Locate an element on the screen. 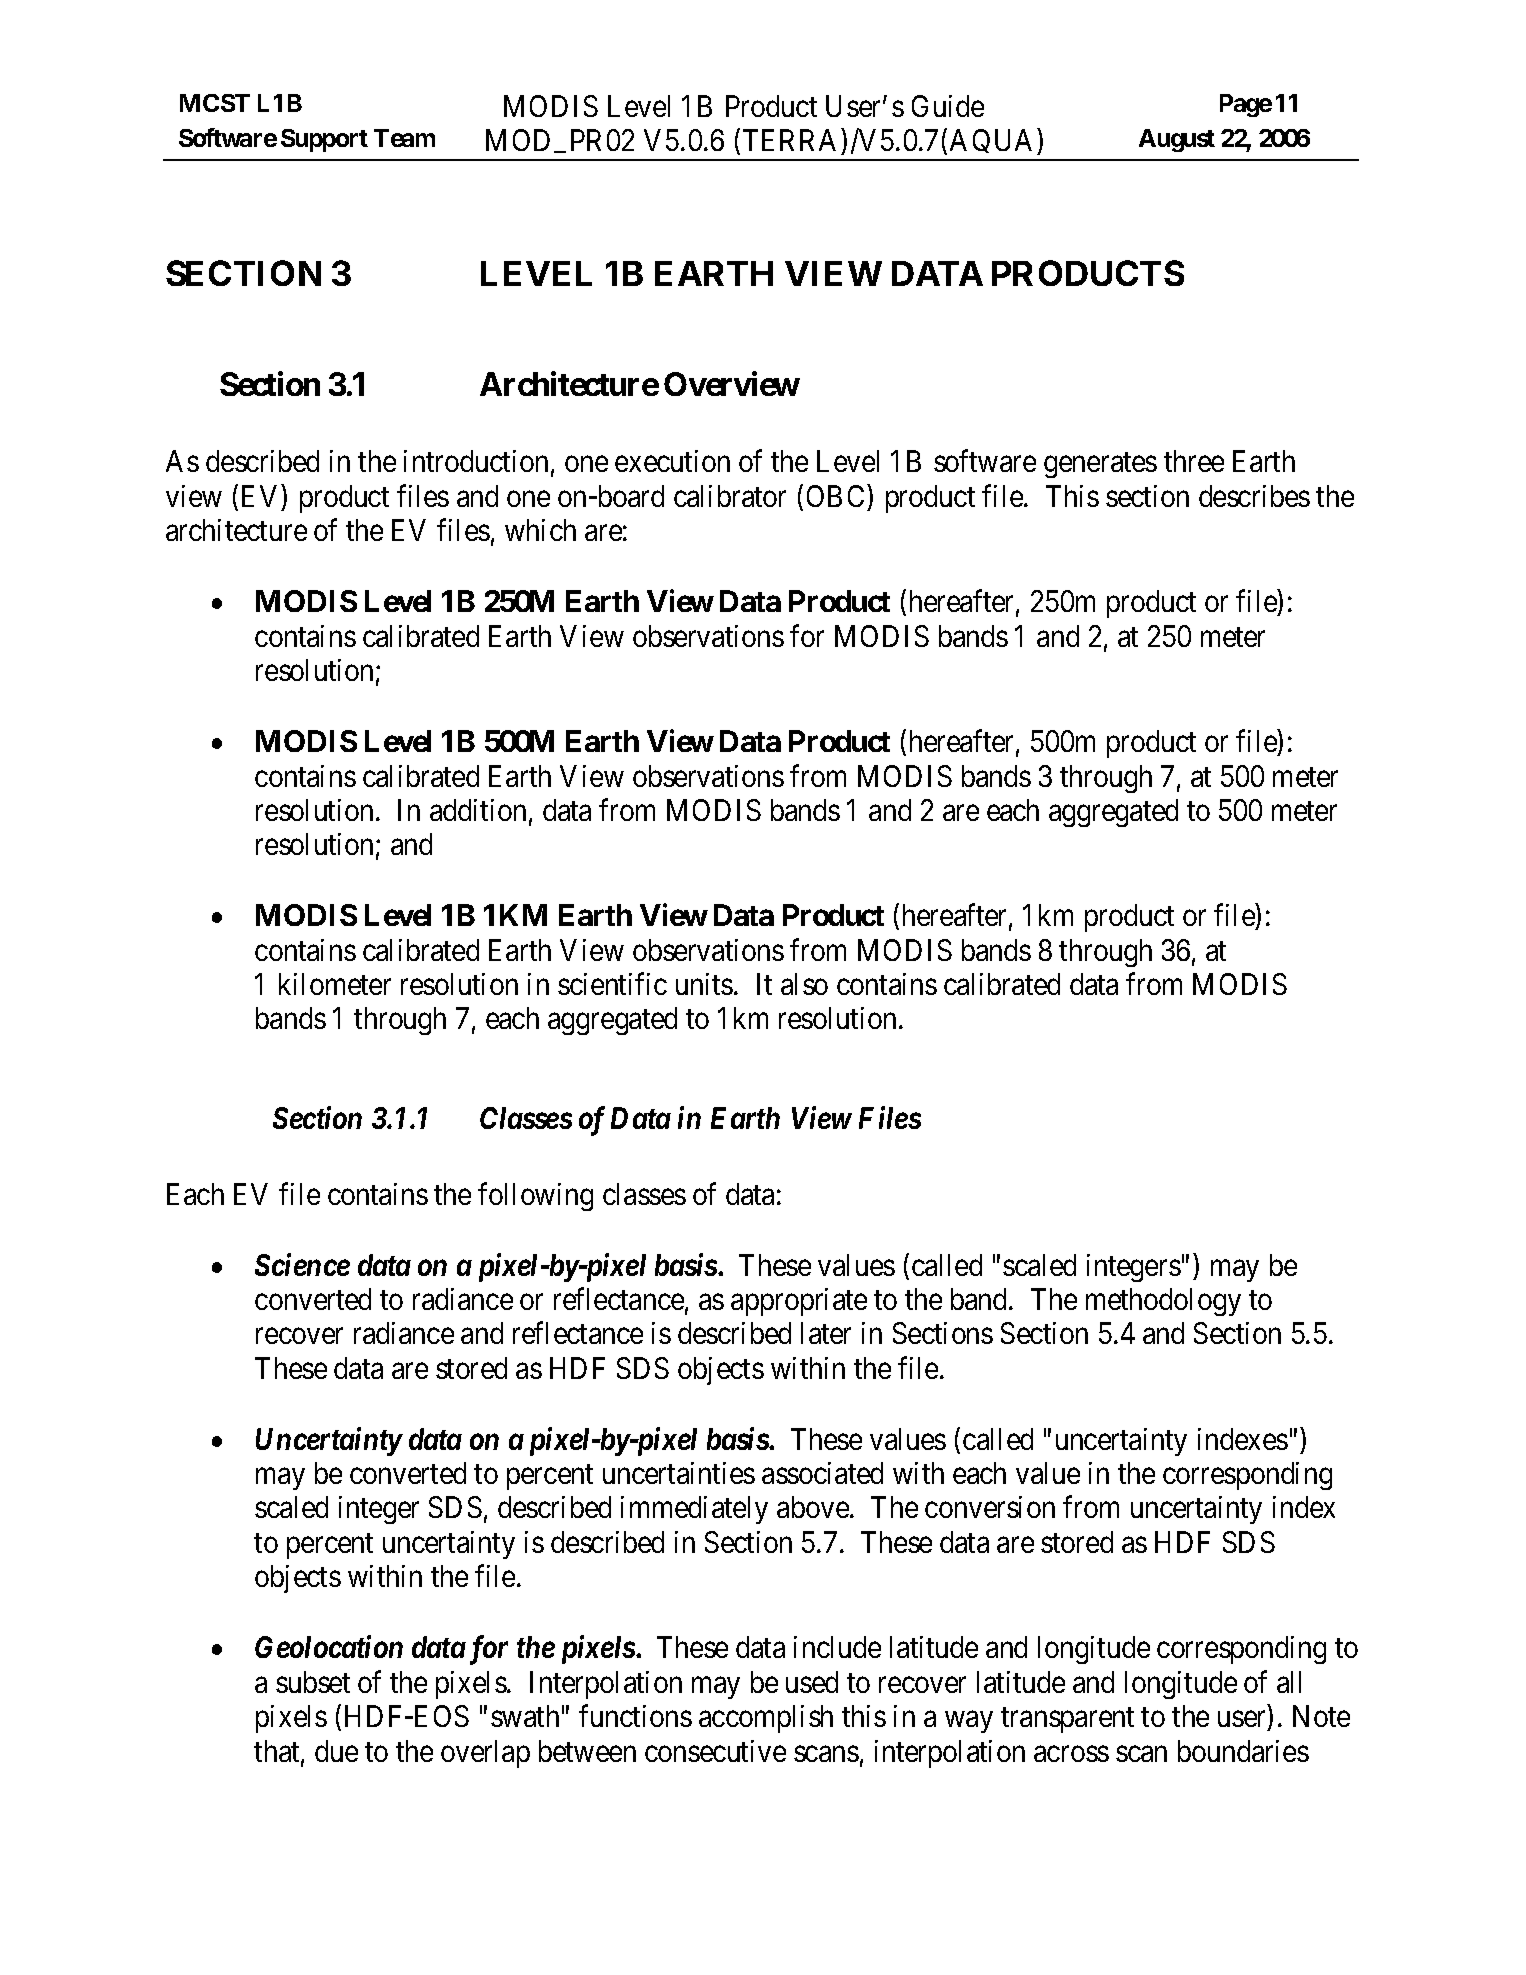  calibrator is located at coordinates (730, 496).
